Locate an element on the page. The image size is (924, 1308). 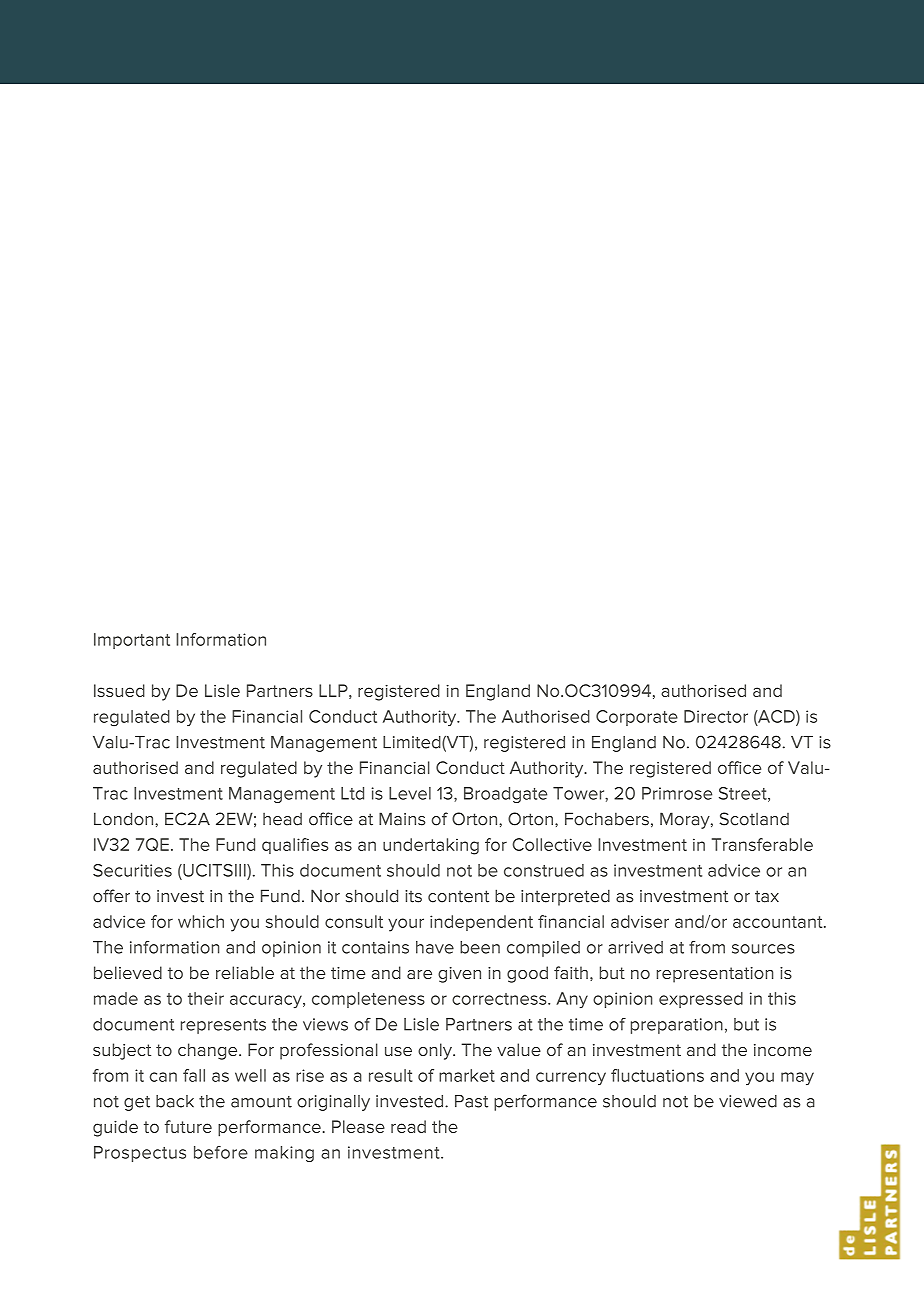
Primrose is located at coordinates (677, 793).
